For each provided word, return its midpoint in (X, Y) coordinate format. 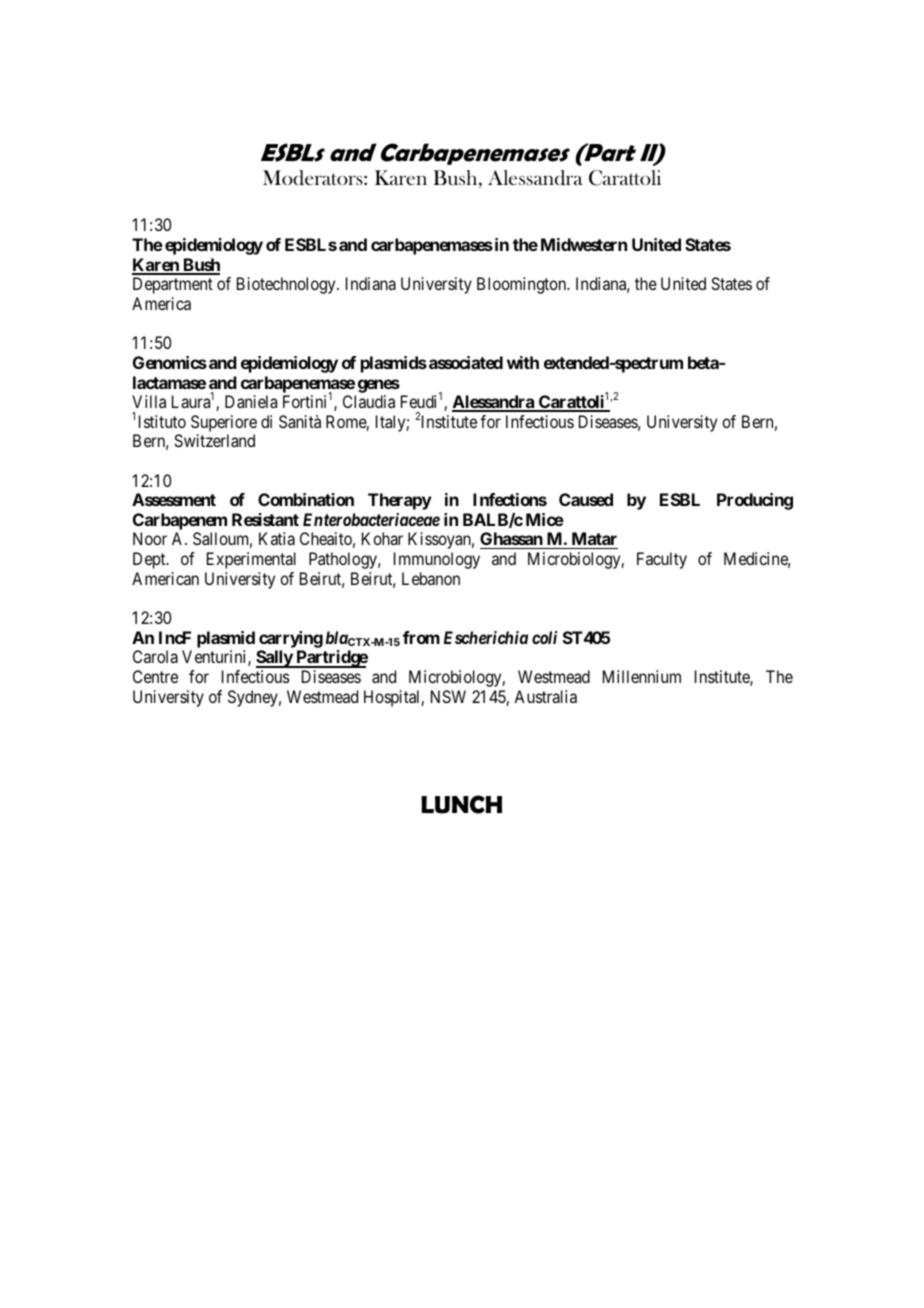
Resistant (265, 519)
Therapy (400, 501)
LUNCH (461, 804)
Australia (545, 696)
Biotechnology (287, 285)
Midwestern (584, 244)
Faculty (662, 560)
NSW (448, 696)
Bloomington (523, 285)
